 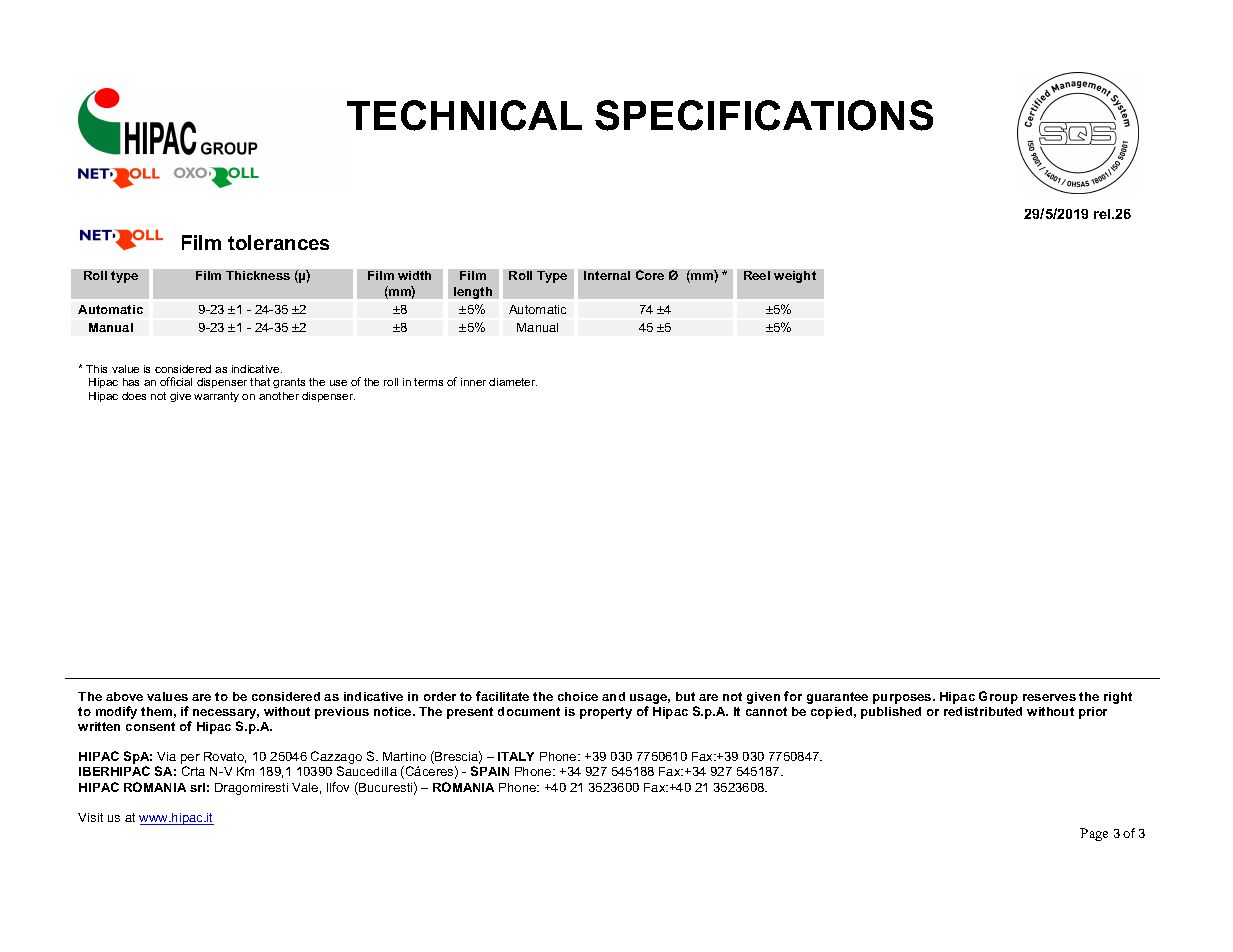 What do you see at coordinates (90, 817) in the image?
I see `Visit` at bounding box center [90, 817].
